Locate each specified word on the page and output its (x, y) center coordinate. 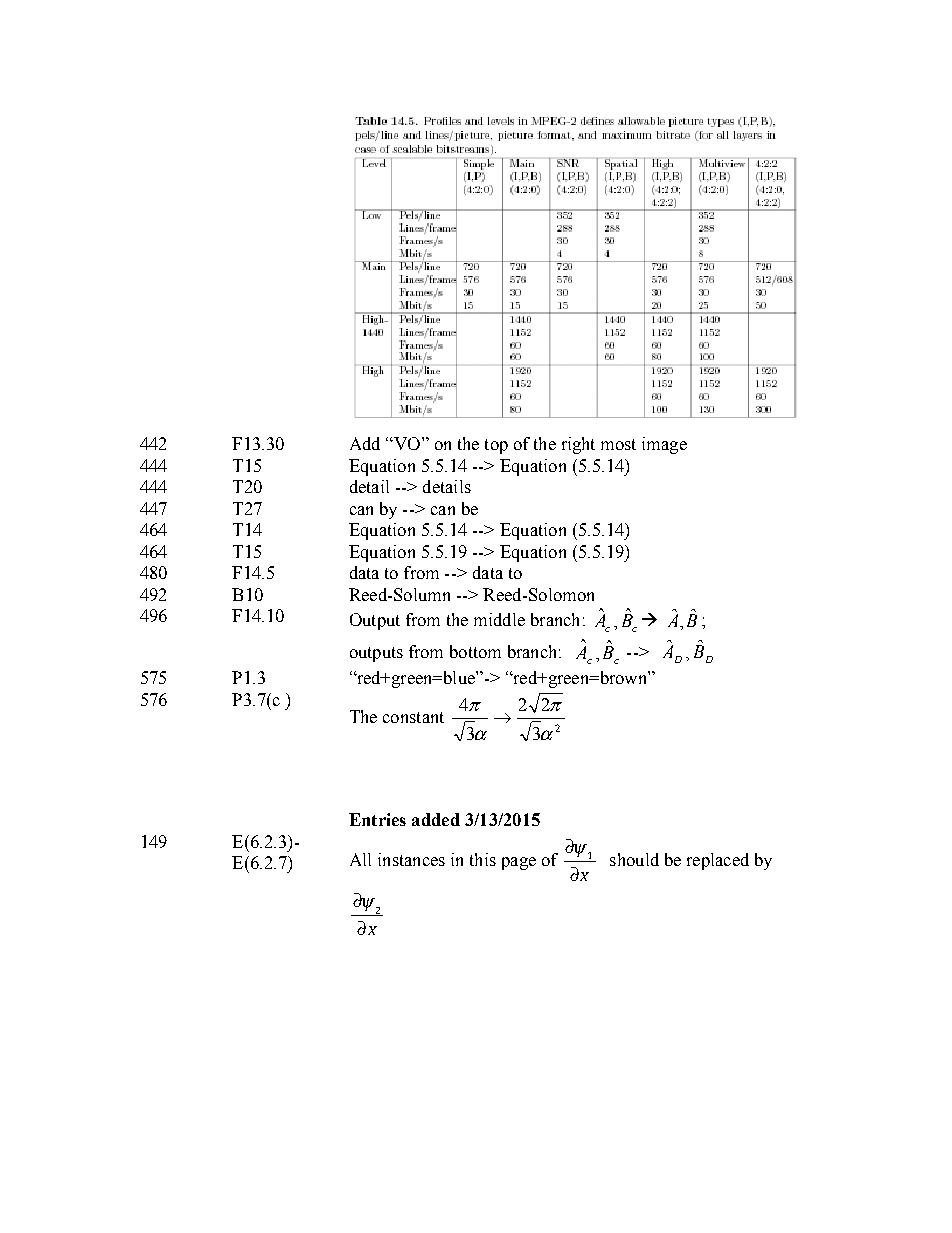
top (496, 446)
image (664, 445)
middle (499, 619)
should (634, 859)
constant (413, 717)
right (578, 445)
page (519, 863)
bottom (475, 651)
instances (411, 859)
